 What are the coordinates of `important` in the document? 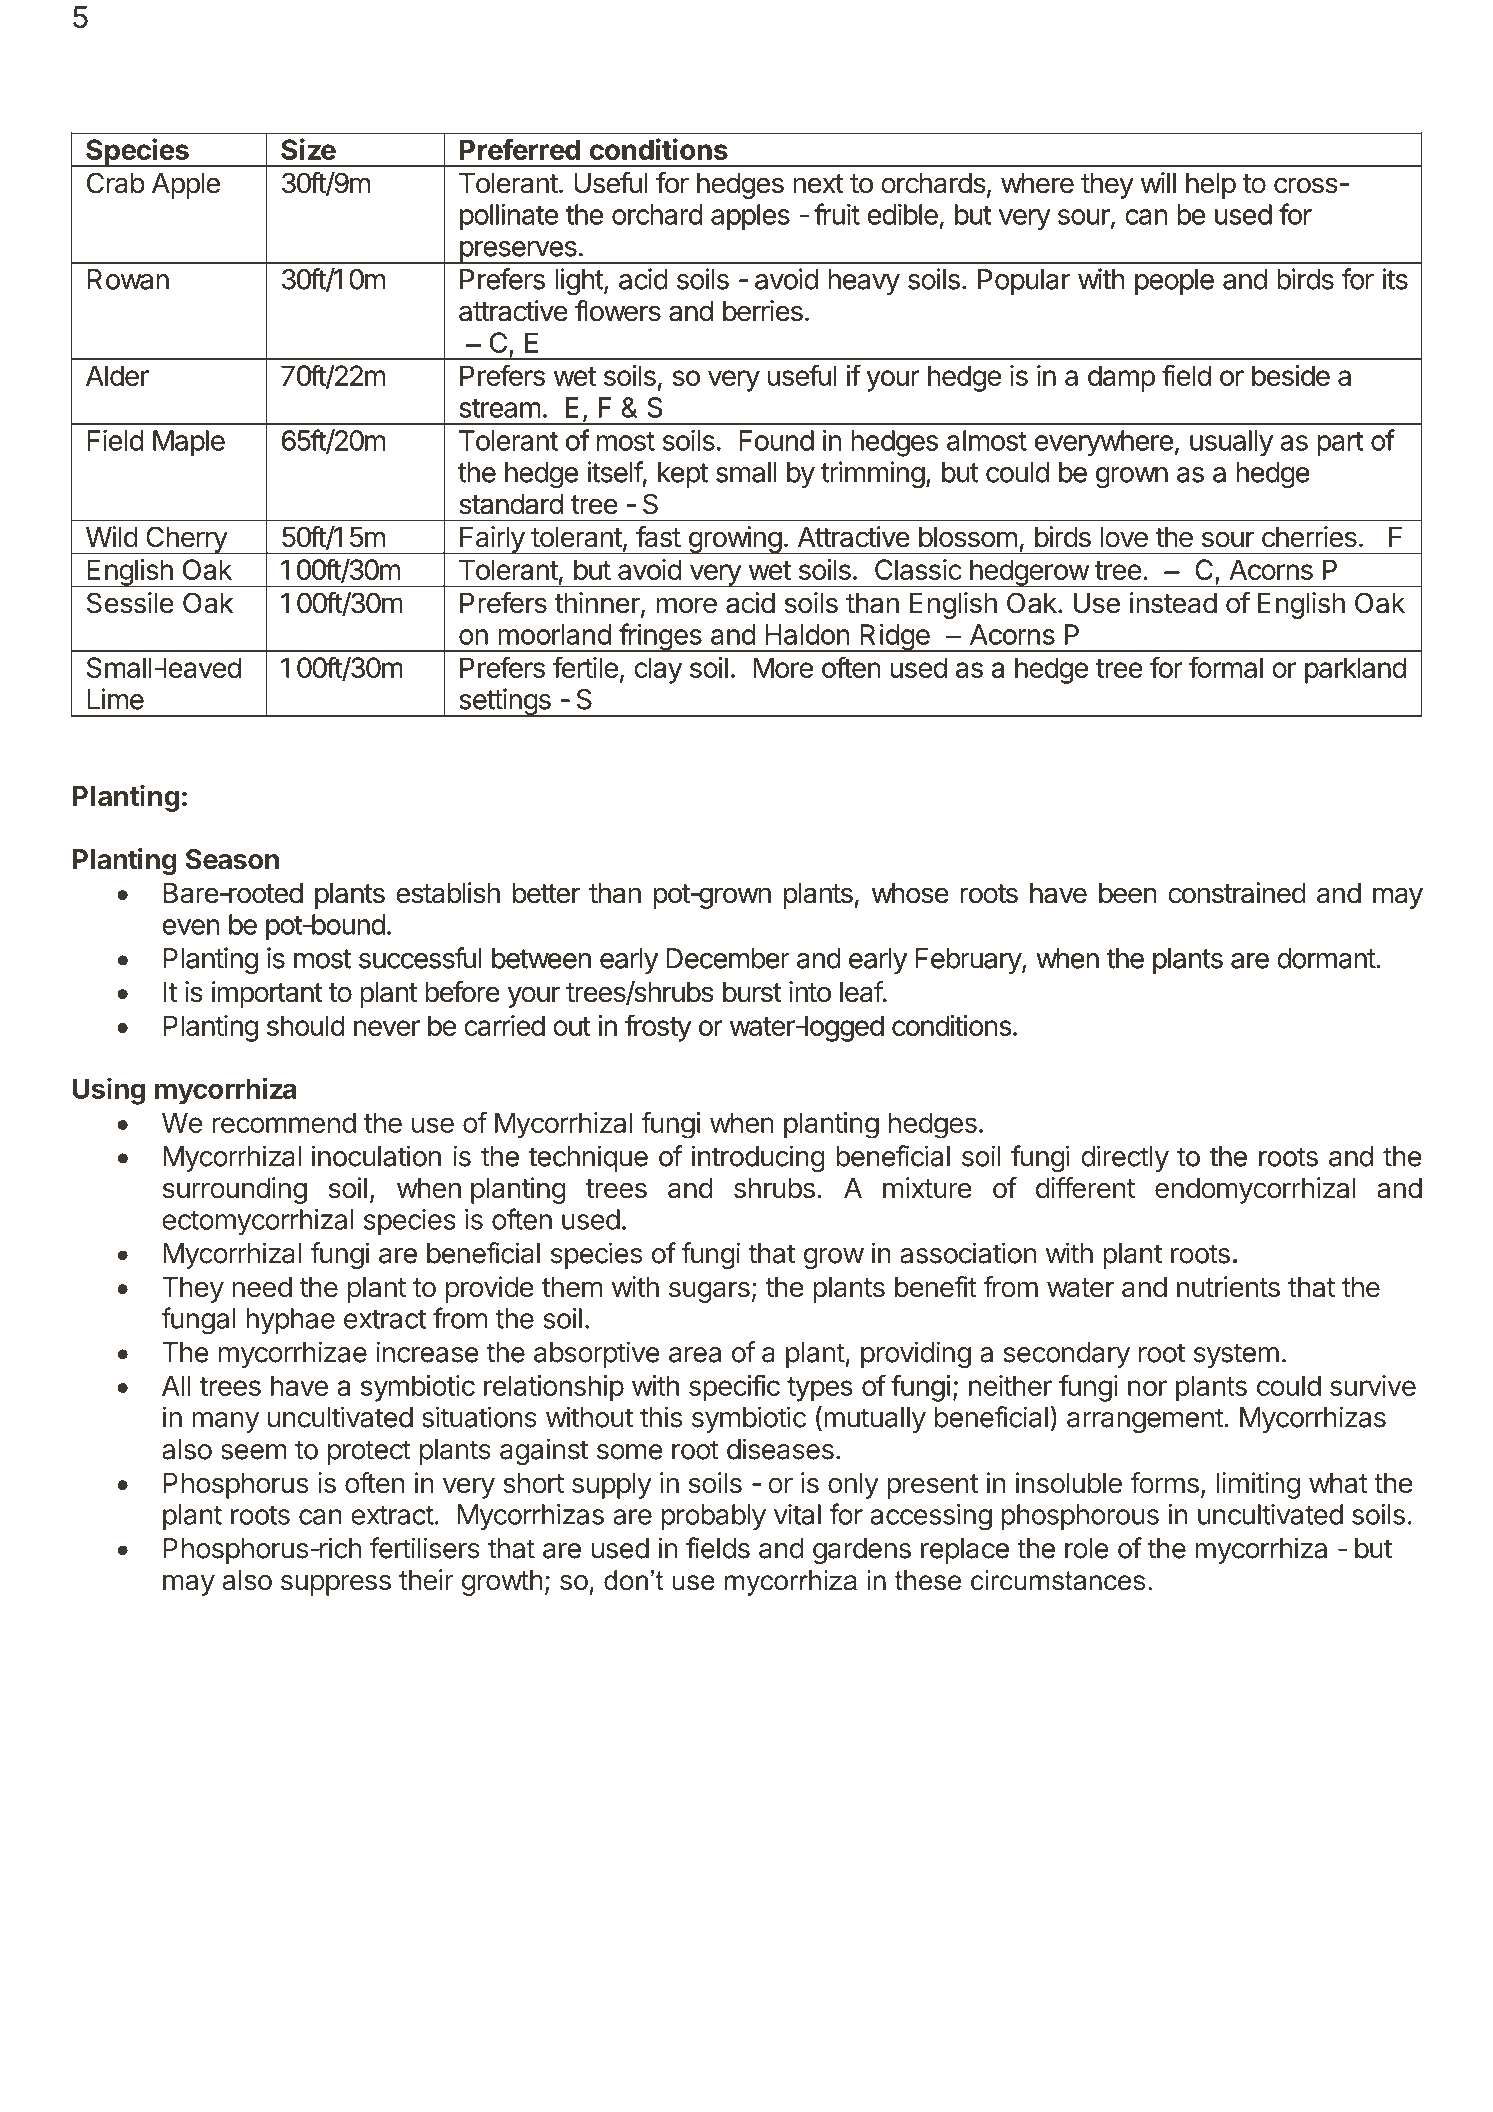 It's located at (267, 994).
